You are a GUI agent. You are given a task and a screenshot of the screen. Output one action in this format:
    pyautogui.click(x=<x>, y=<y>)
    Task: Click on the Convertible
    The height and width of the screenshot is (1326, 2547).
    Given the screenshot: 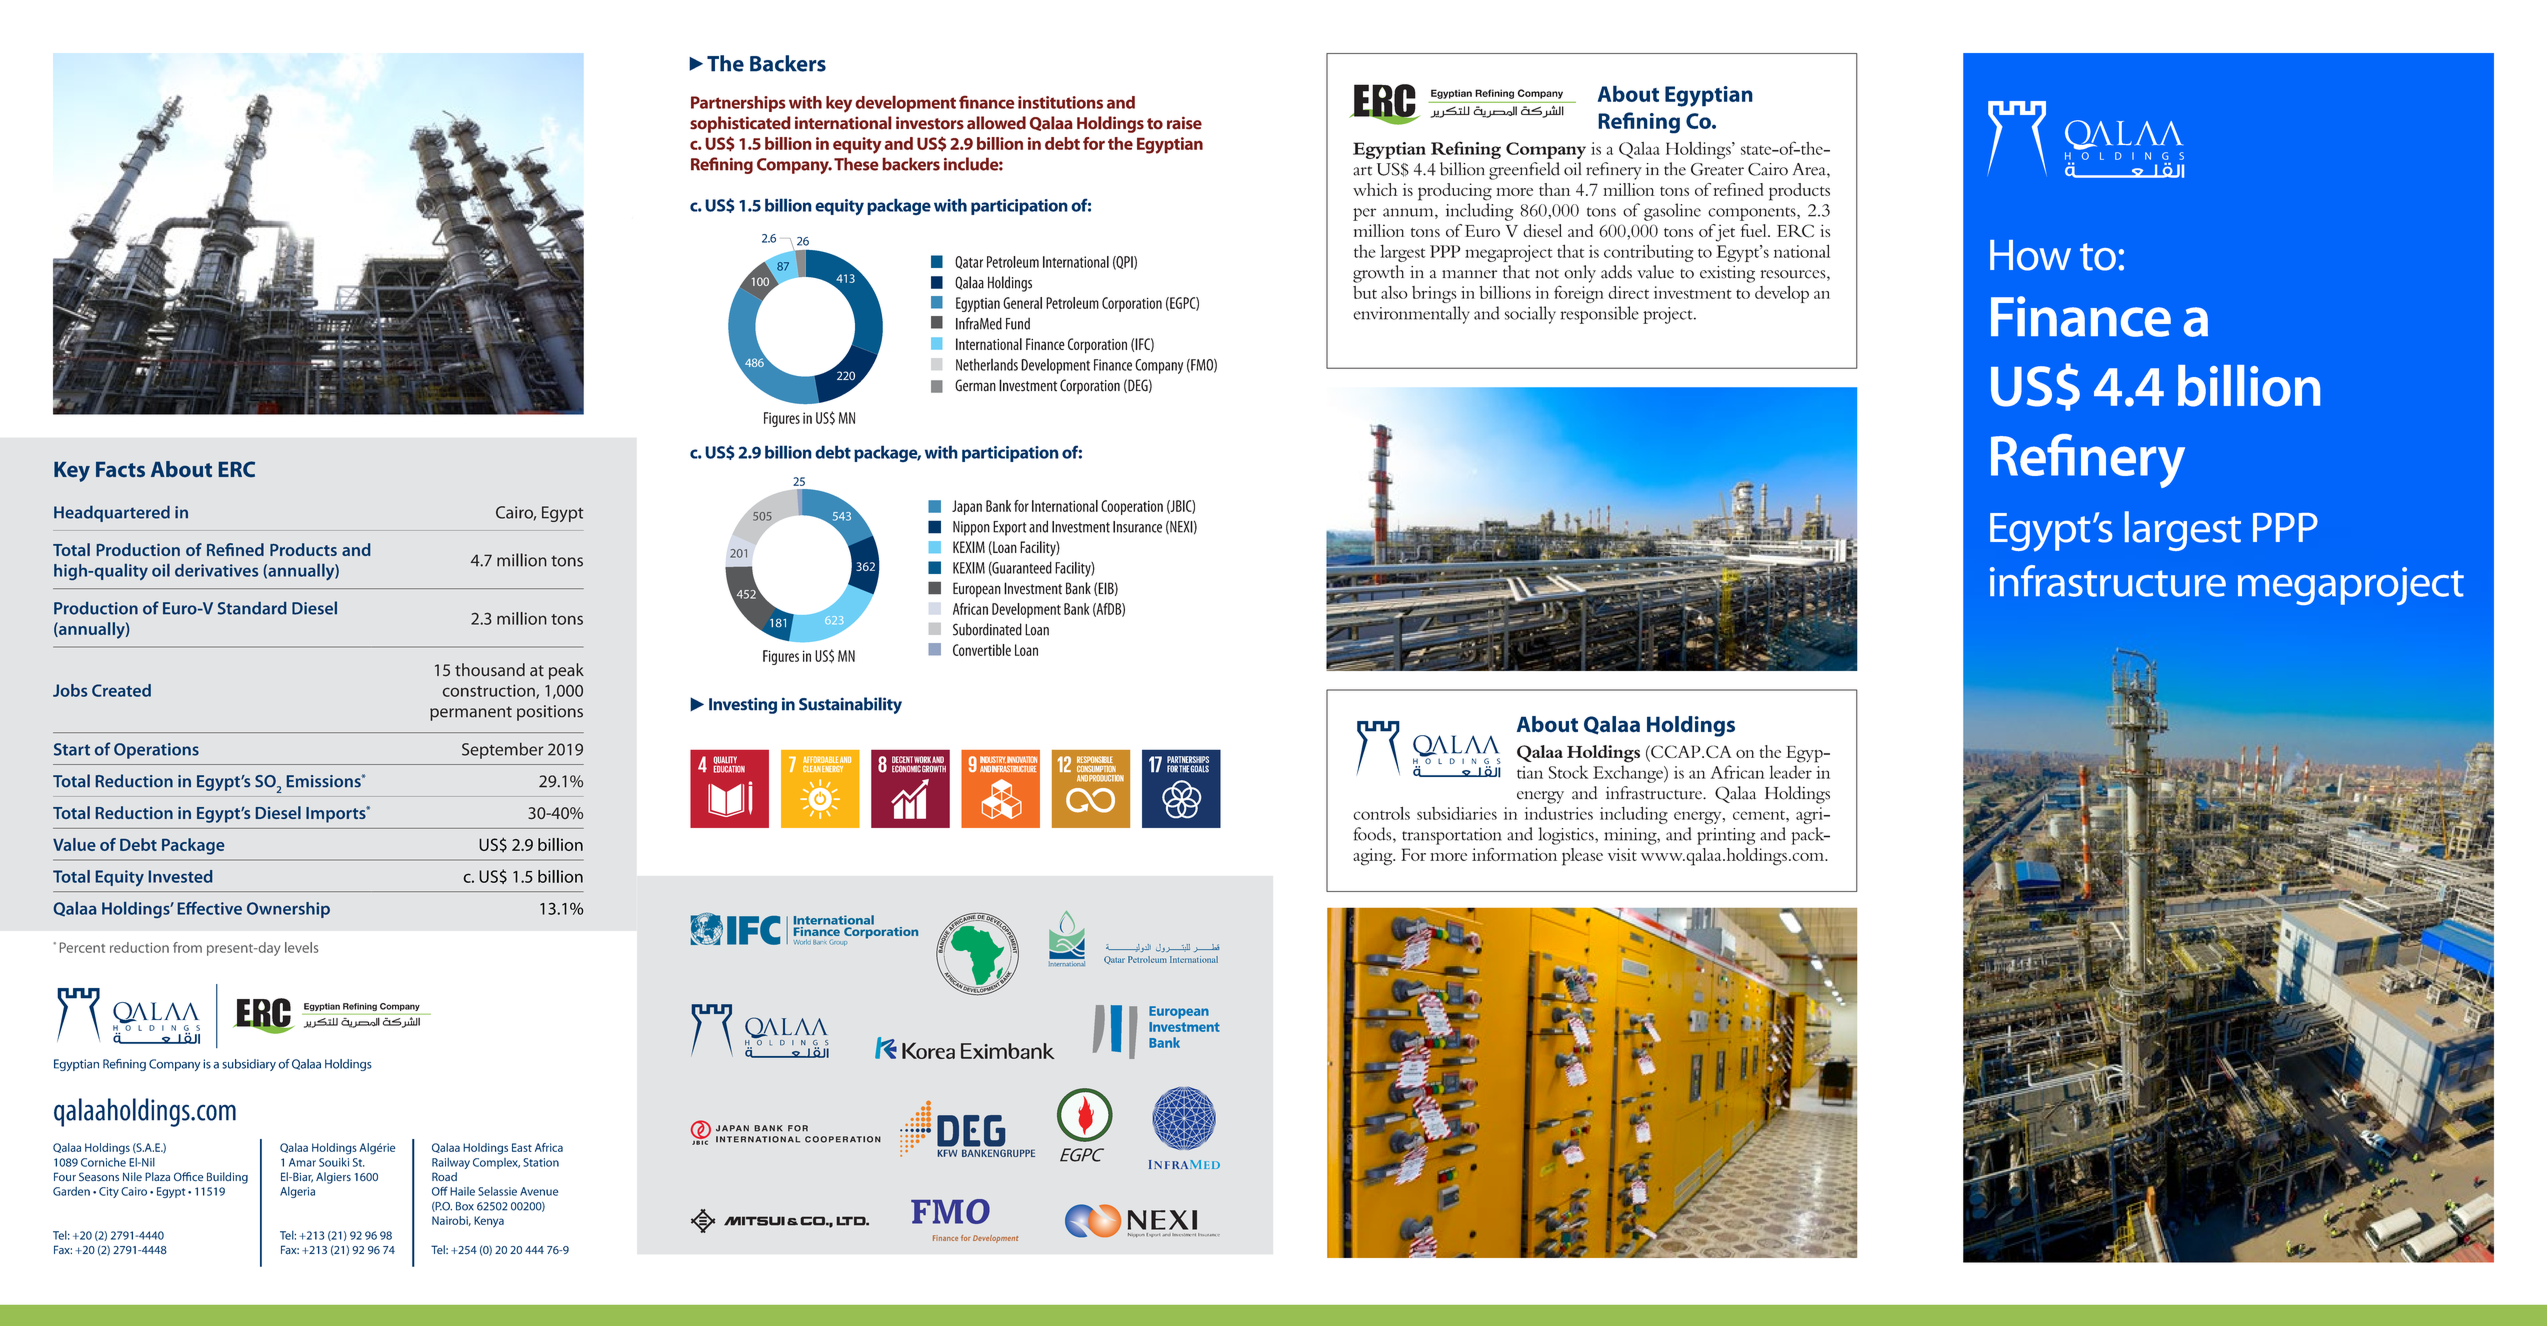 What is the action you would take?
    pyautogui.click(x=982, y=650)
